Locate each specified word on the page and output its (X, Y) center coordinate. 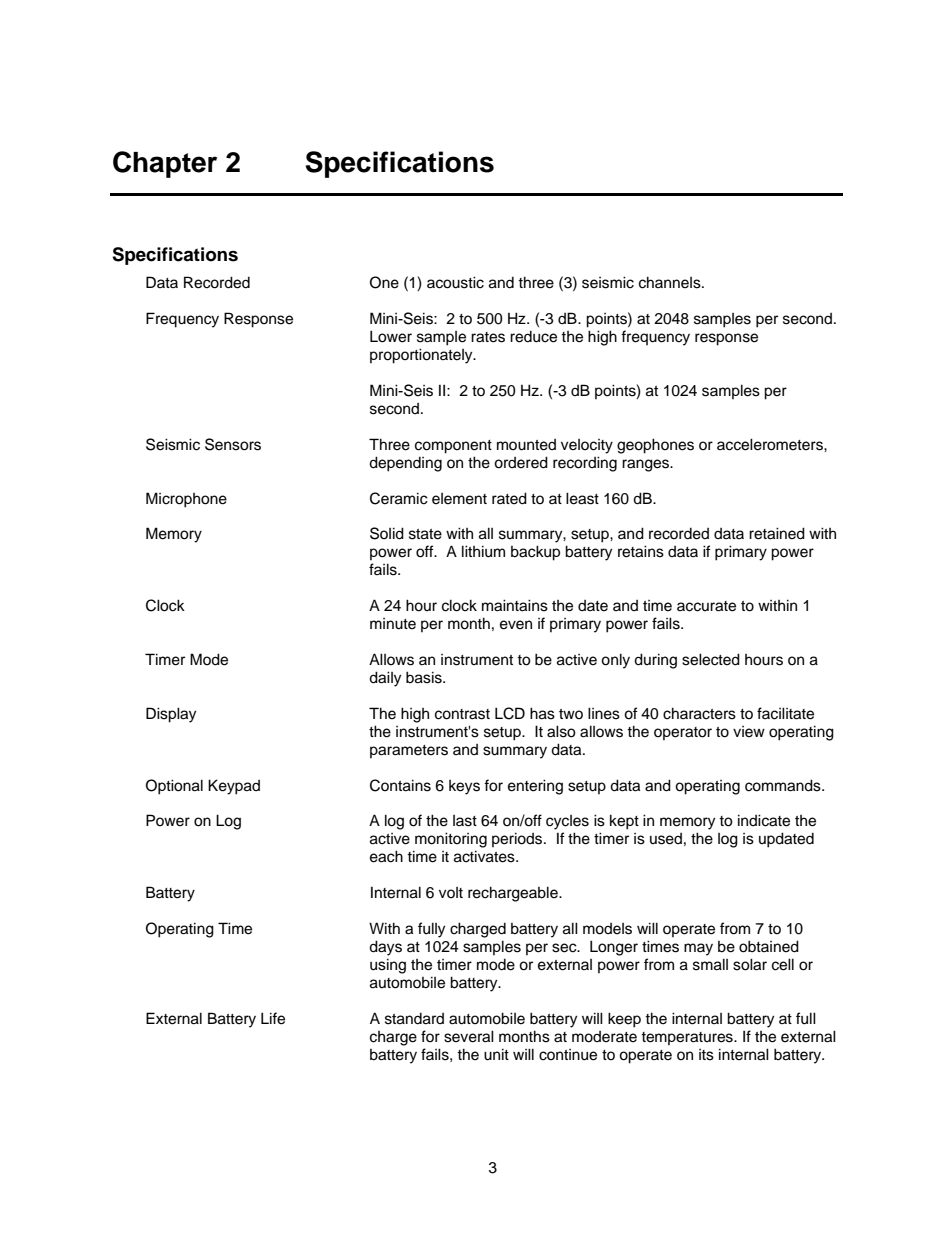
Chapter (165, 164)
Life (273, 1018)
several (469, 1036)
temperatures (688, 1038)
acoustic (455, 282)
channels (671, 282)
